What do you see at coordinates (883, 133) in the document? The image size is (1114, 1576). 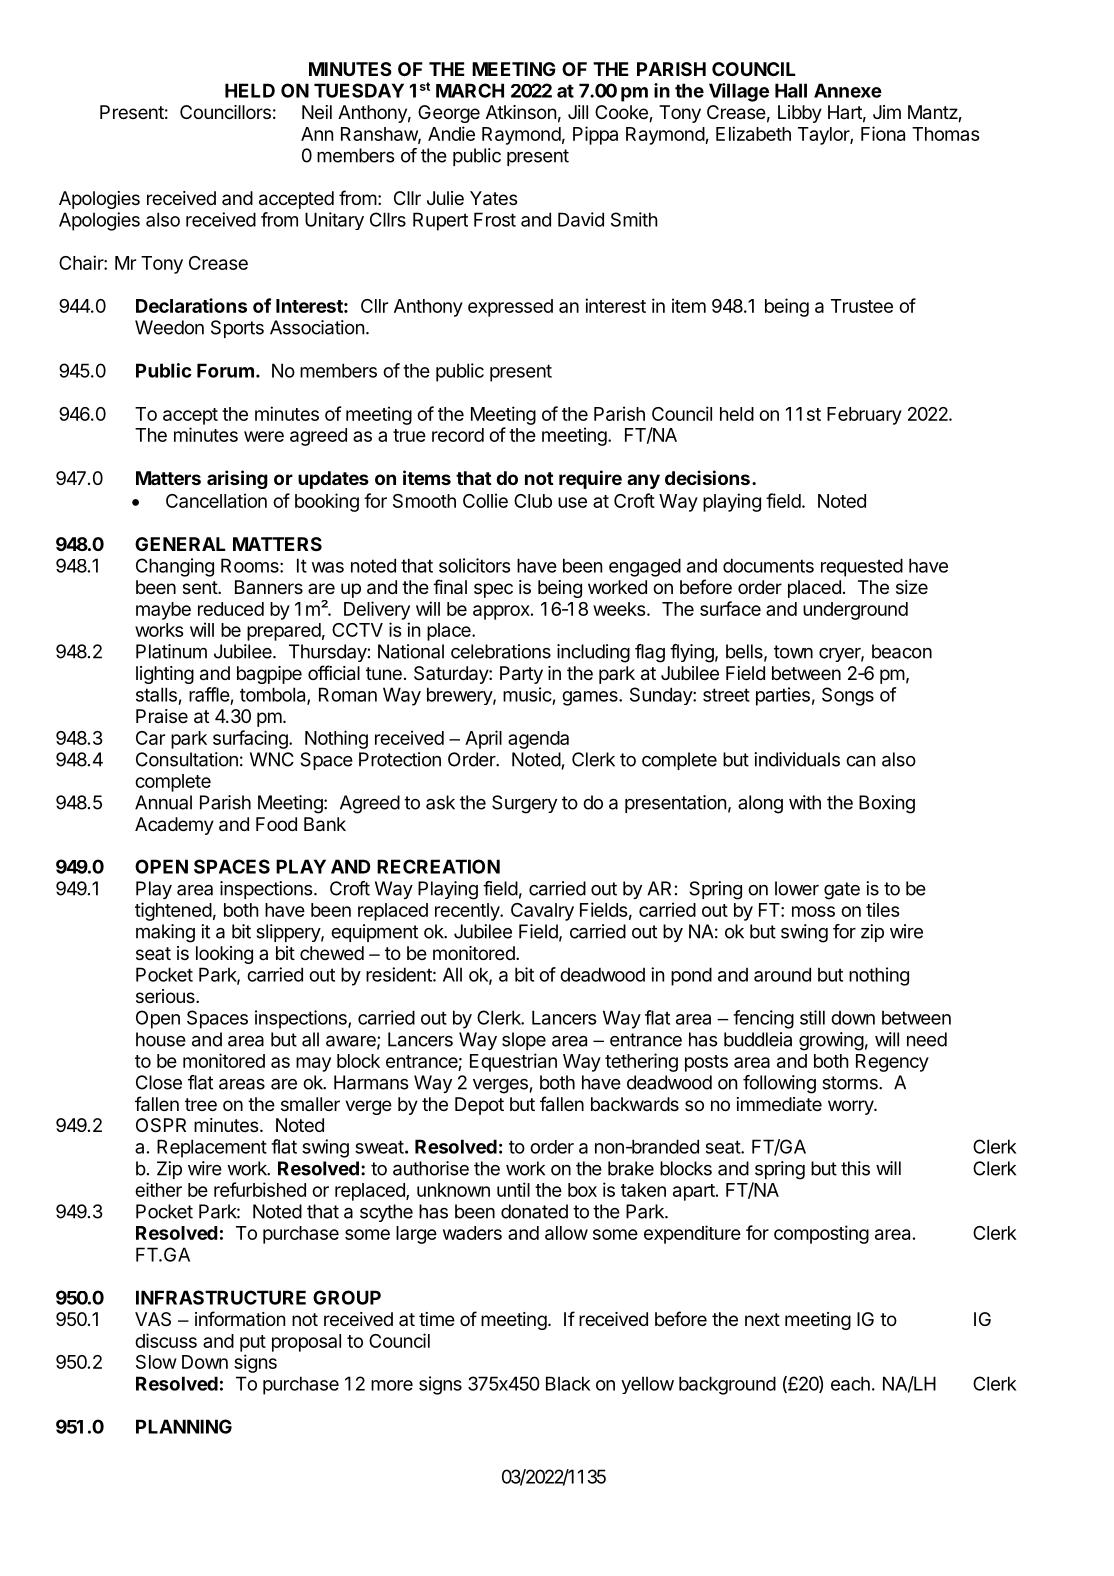 I see `Fiona` at bounding box center [883, 133].
